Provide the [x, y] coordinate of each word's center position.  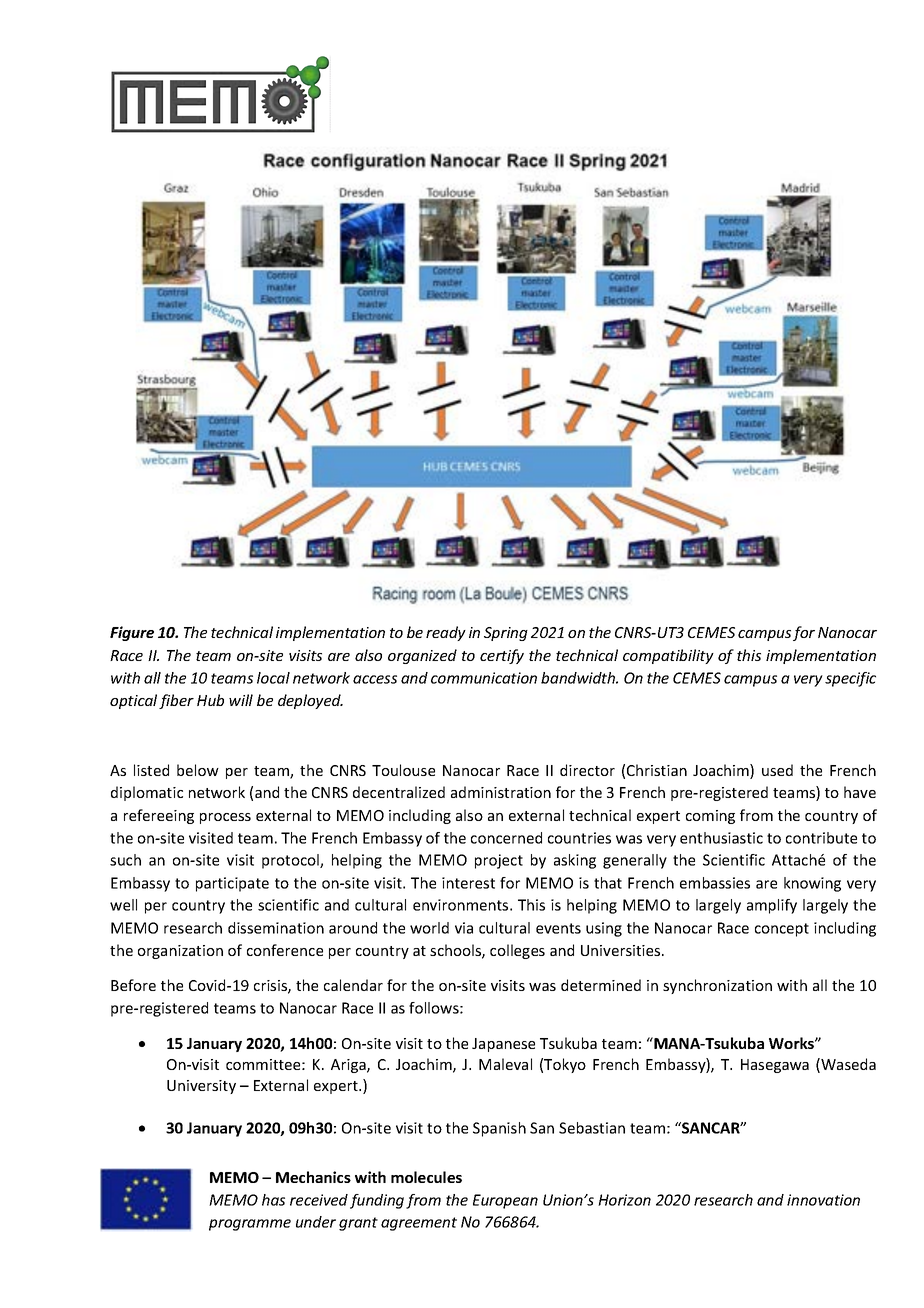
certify [502, 656]
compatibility [668, 656]
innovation [823, 1200]
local [273, 678]
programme [250, 1225]
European [505, 1201]
